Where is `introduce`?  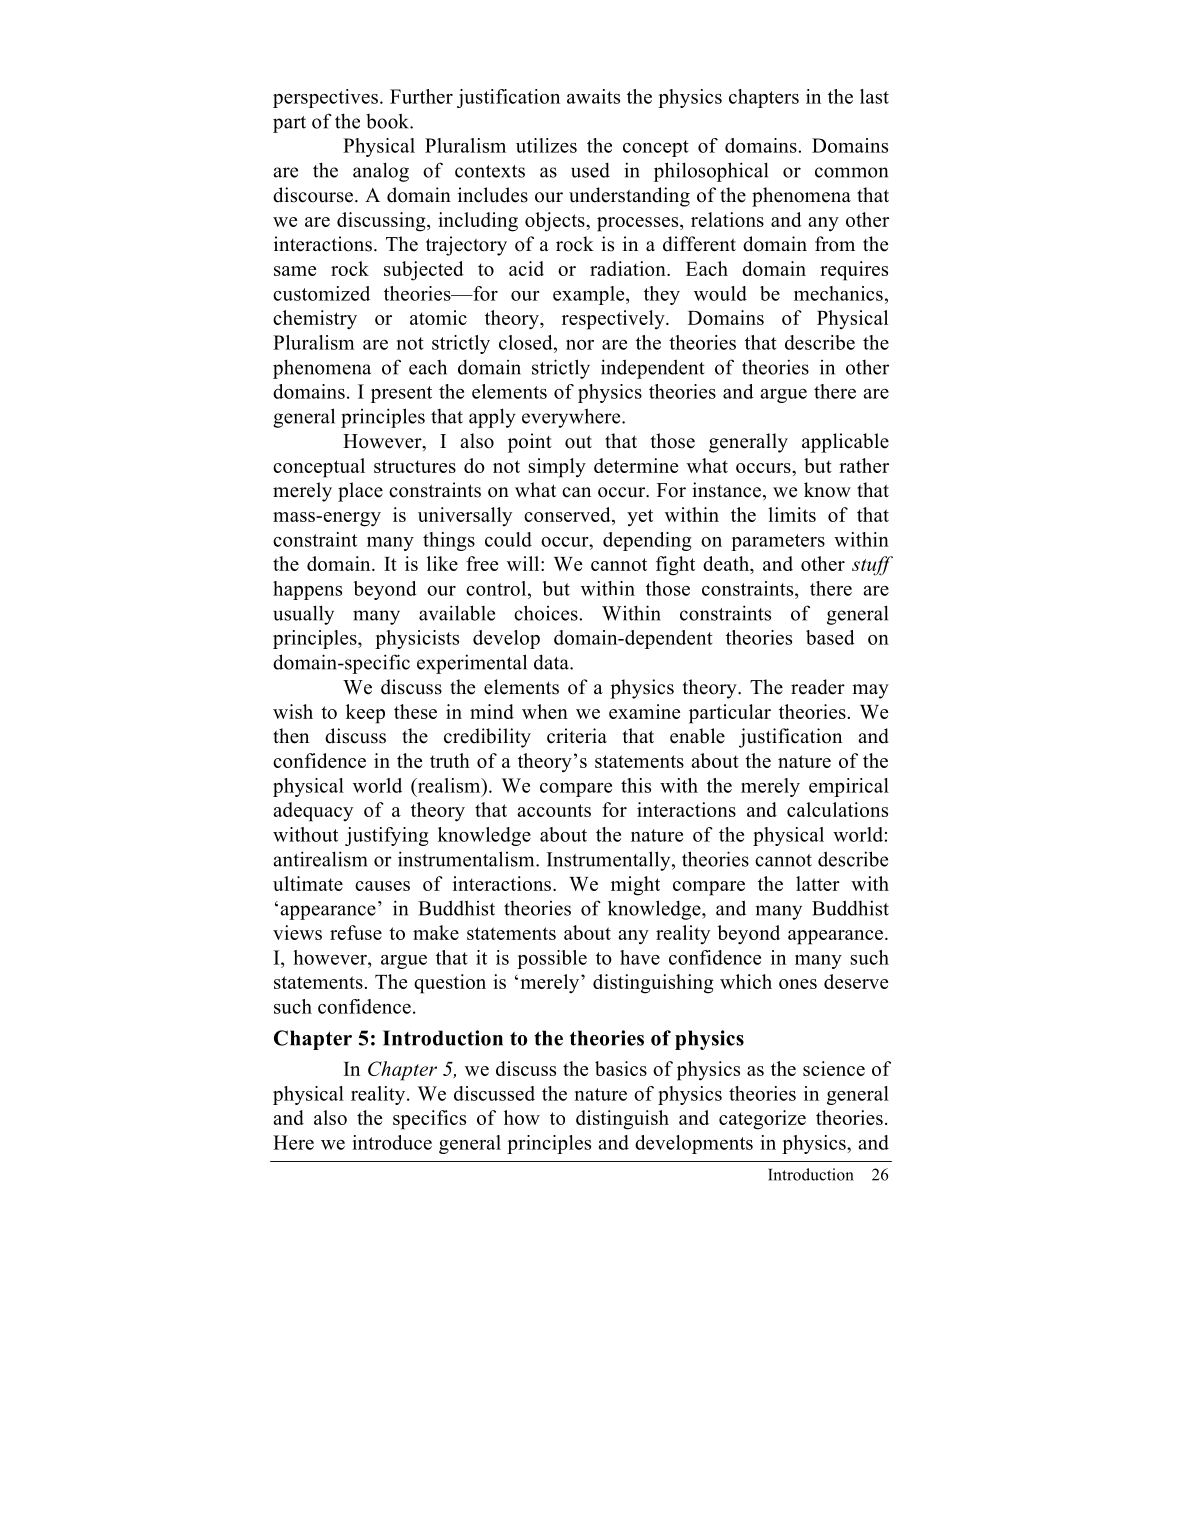 introduce is located at coordinates (392, 1142).
